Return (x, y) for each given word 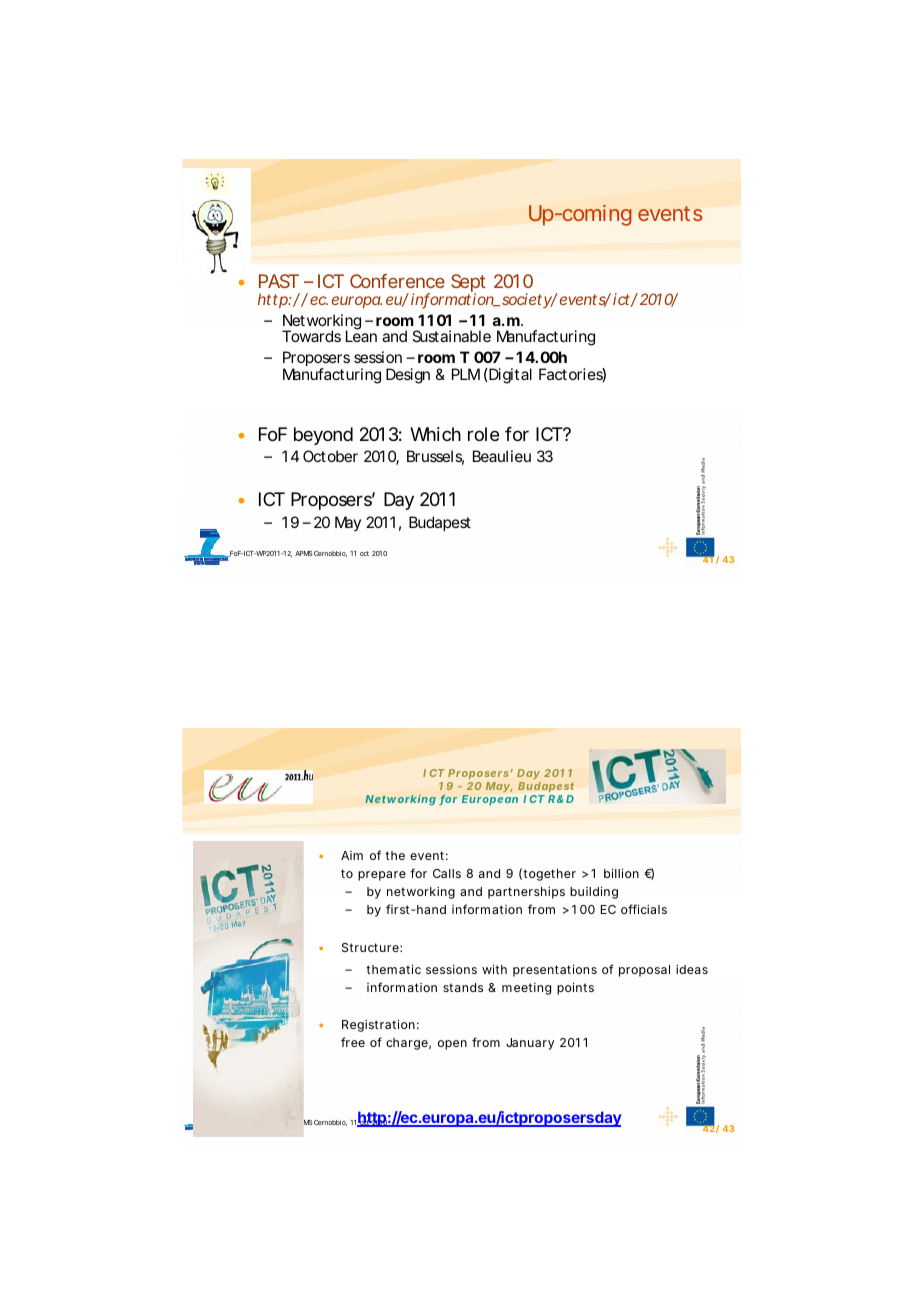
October (330, 456)
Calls (447, 873)
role (483, 434)
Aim (352, 855)
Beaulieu (502, 456)
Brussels (435, 457)
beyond (323, 436)
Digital (509, 376)
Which (435, 434)
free (353, 1042)
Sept (468, 284)
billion (621, 873)
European (490, 800)
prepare (382, 876)
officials (644, 909)
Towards (311, 336)
